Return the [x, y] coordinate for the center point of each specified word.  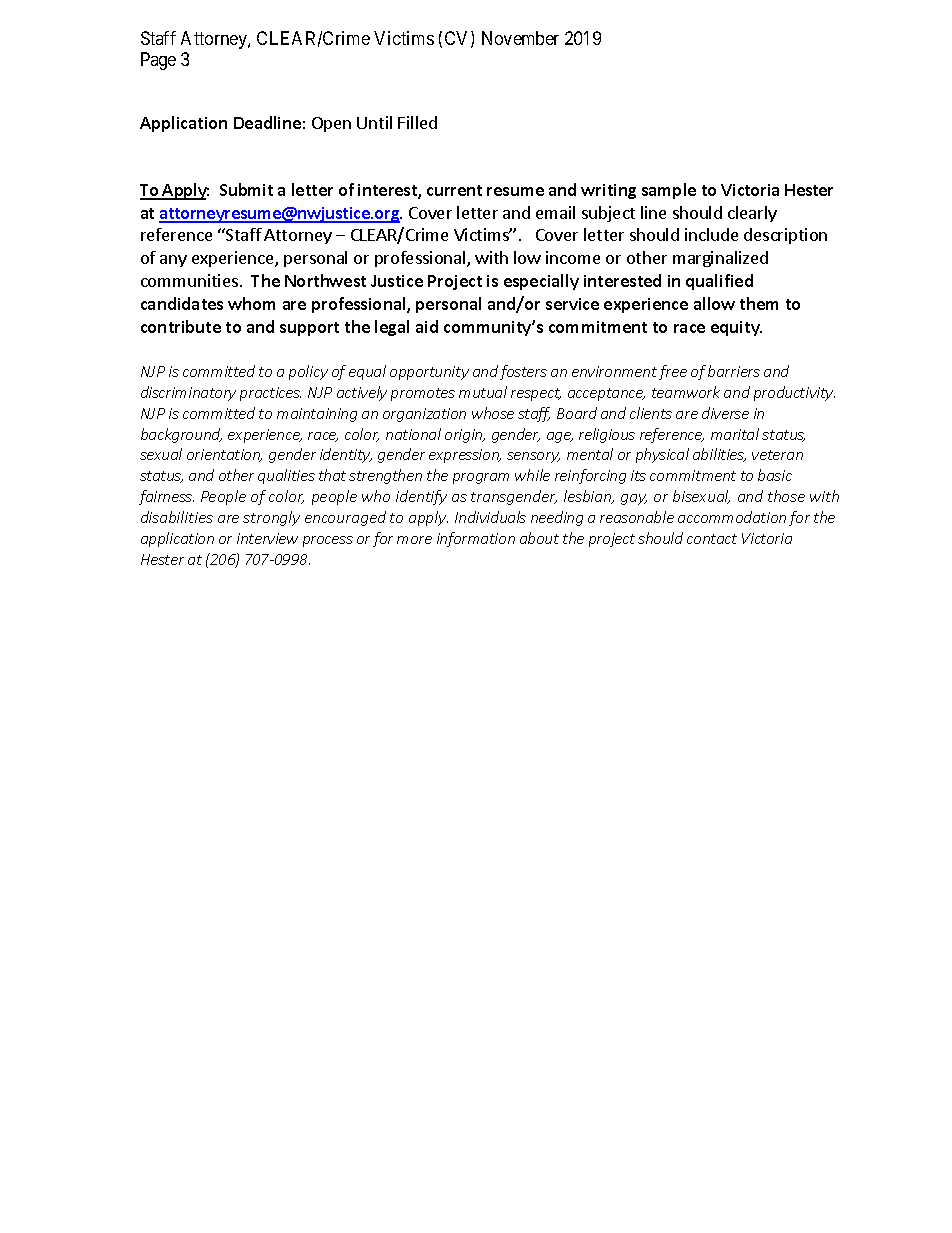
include [711, 234]
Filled [417, 122]
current [454, 190]
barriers [734, 371]
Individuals [490, 517]
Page [158, 61]
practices [270, 394]
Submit [246, 189]
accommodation [732, 517]
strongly [271, 518]
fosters [523, 372]
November [520, 38]
